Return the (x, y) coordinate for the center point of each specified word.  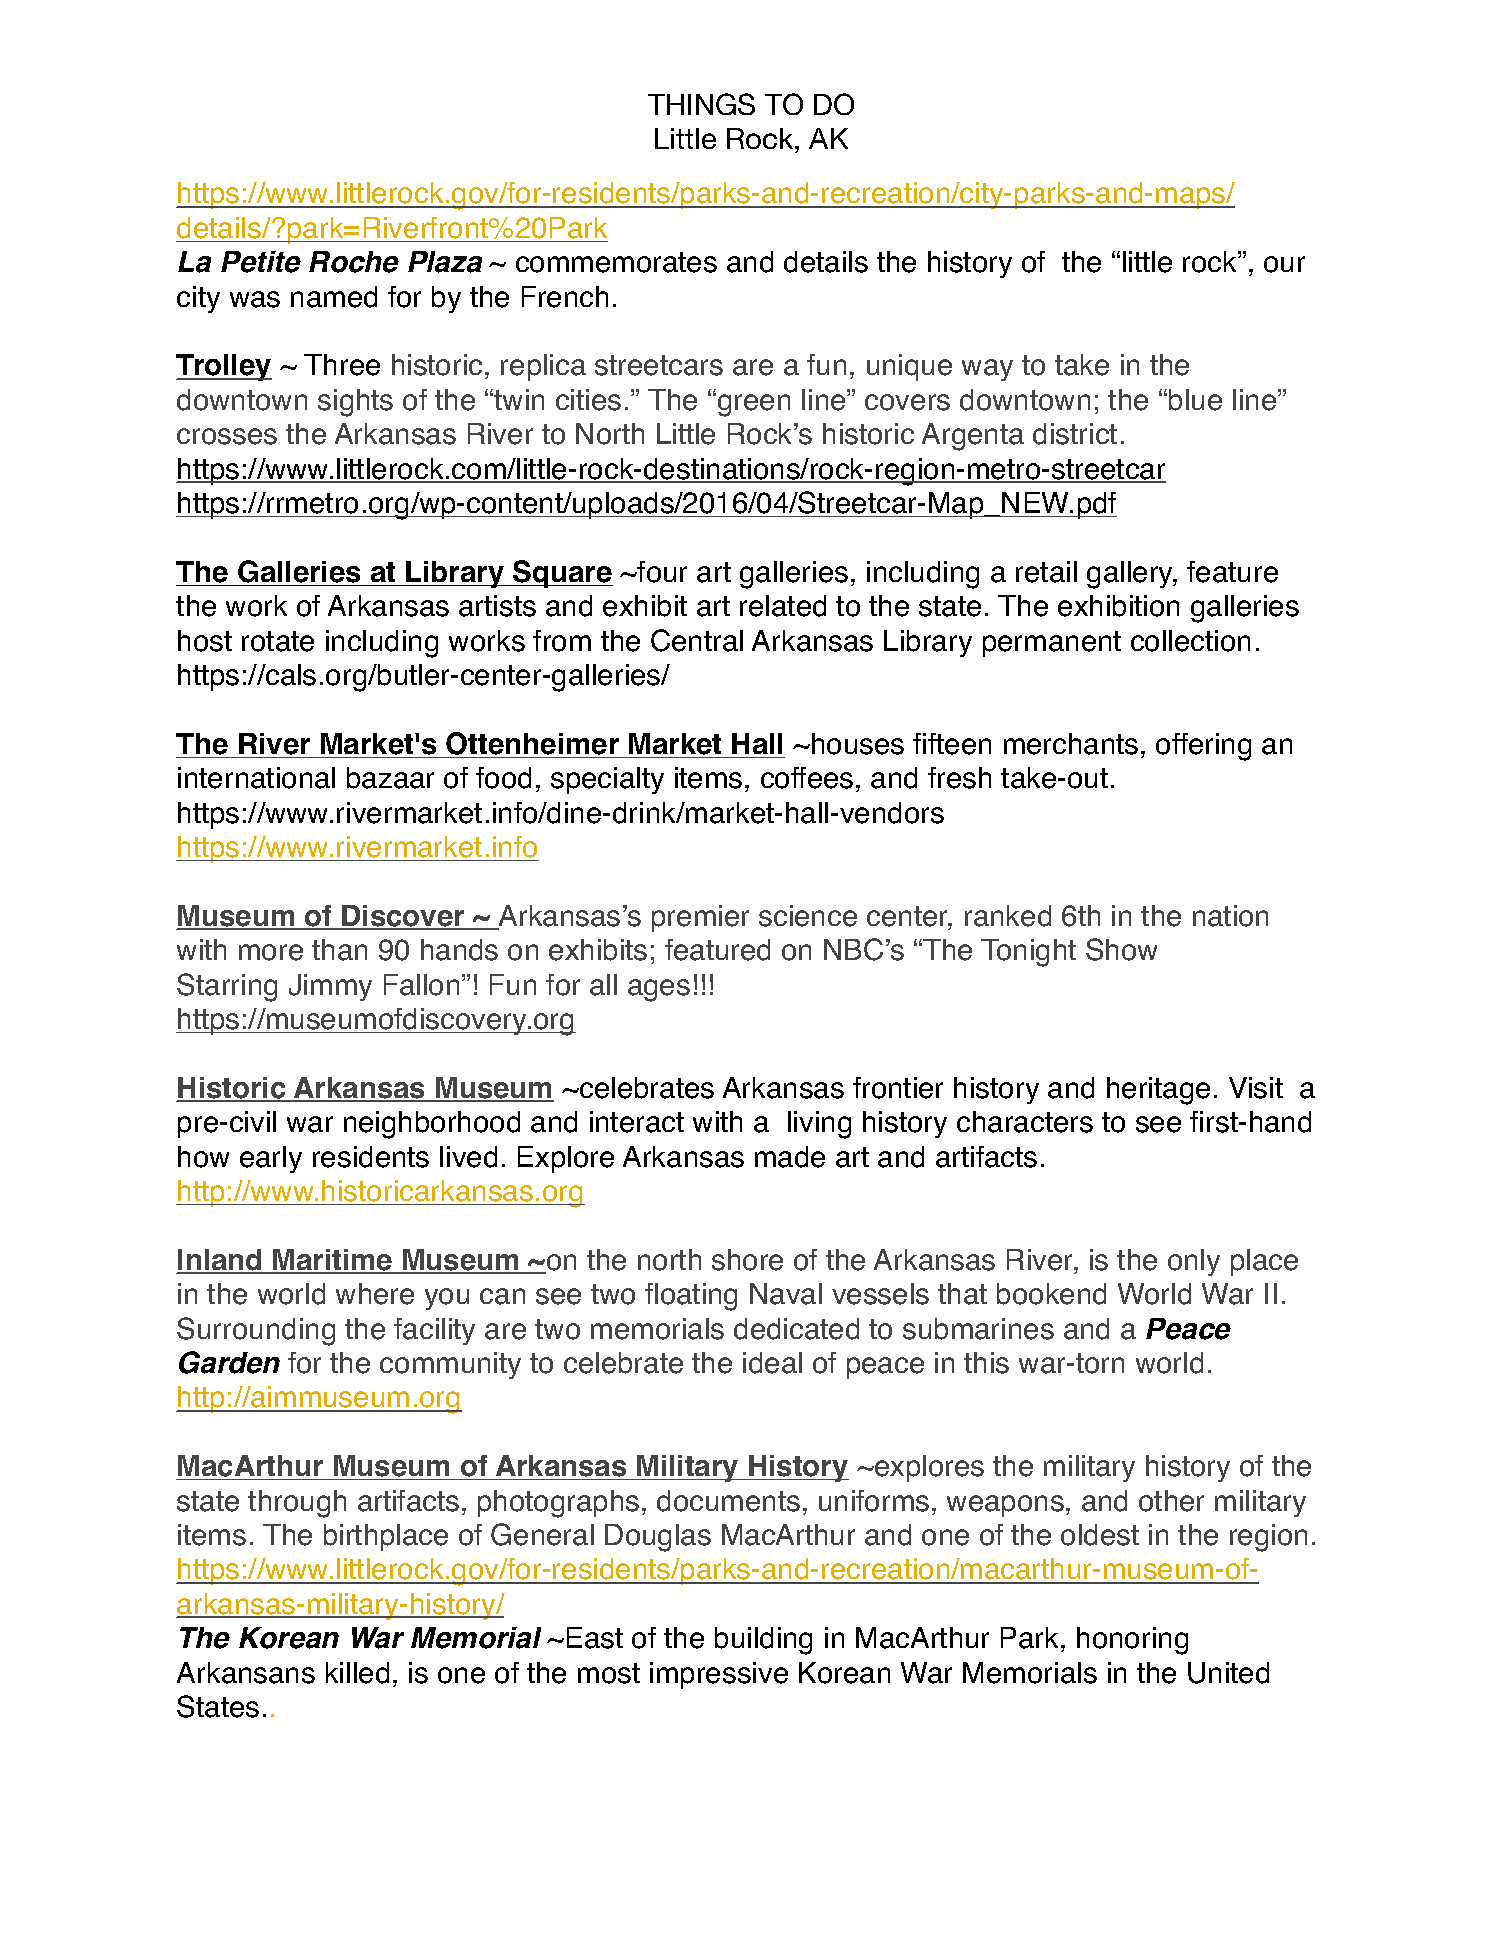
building (763, 1641)
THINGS (701, 104)
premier (700, 918)
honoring (1132, 1641)
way (987, 370)
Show (1121, 949)
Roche (354, 262)
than (339, 950)
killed (357, 1673)
